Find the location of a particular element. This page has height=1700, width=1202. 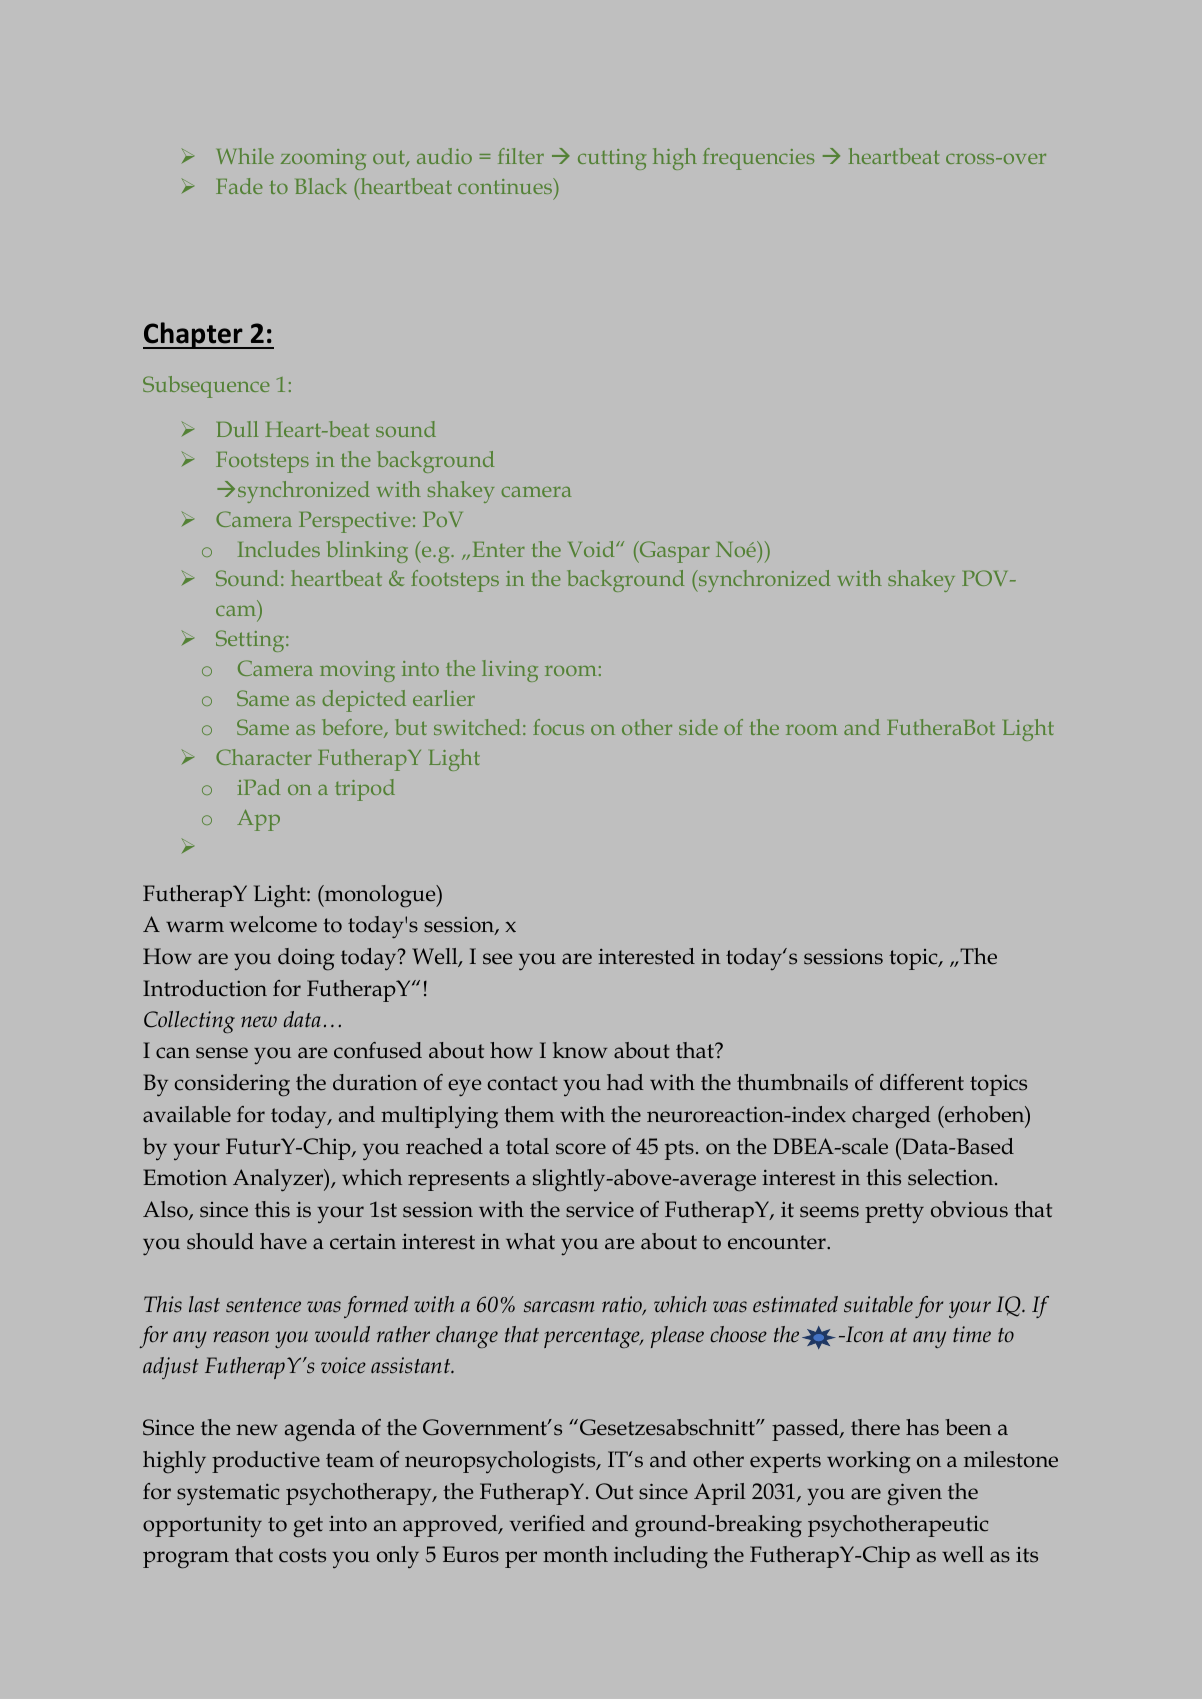

Fade is located at coordinates (239, 186).
